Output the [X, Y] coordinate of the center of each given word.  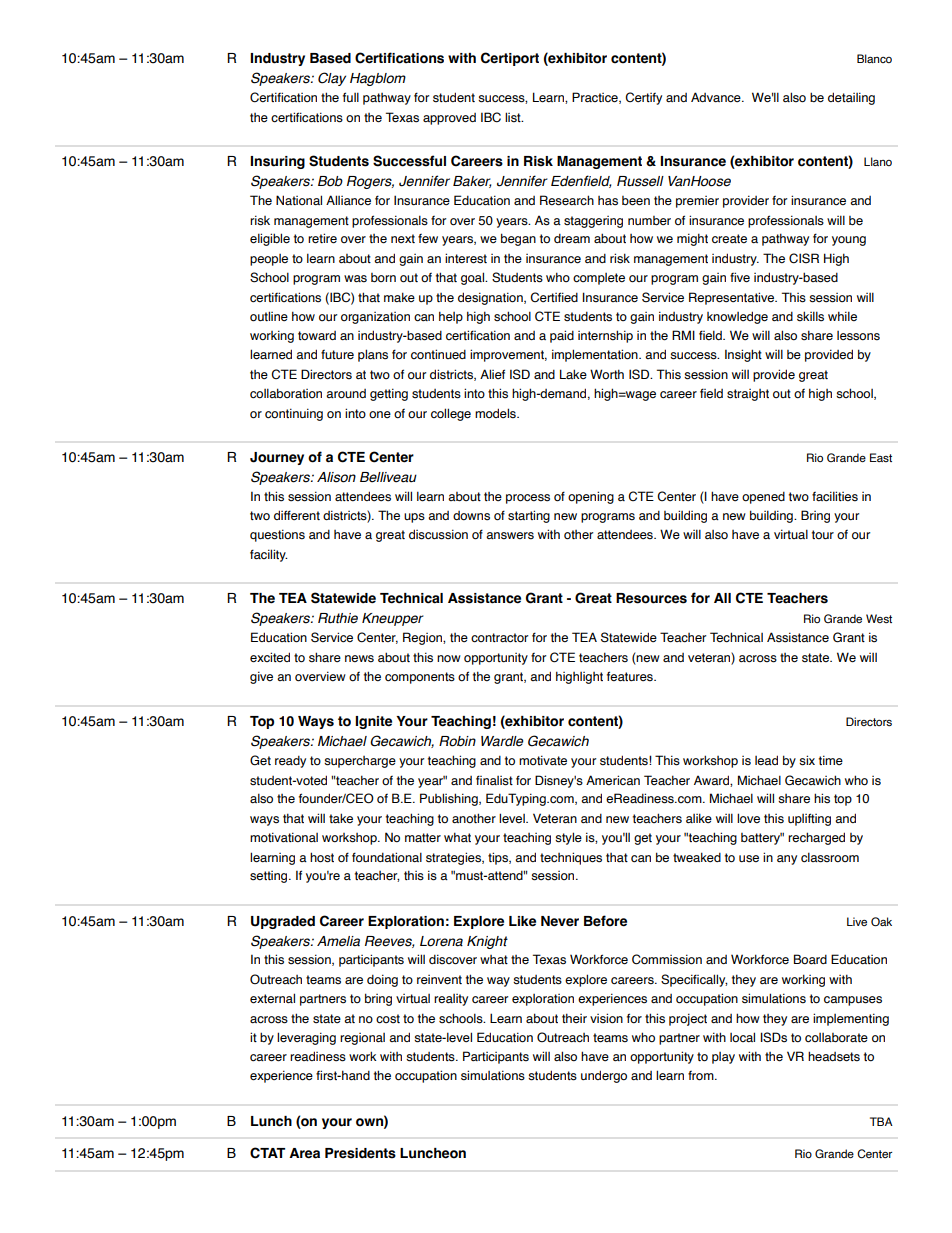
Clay [332, 79]
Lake [573, 374]
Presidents [360, 1153]
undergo [604, 1076]
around [346, 394]
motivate [543, 760]
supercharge [360, 762]
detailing [851, 98]
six [807, 760]
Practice [596, 98]
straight [748, 395]
